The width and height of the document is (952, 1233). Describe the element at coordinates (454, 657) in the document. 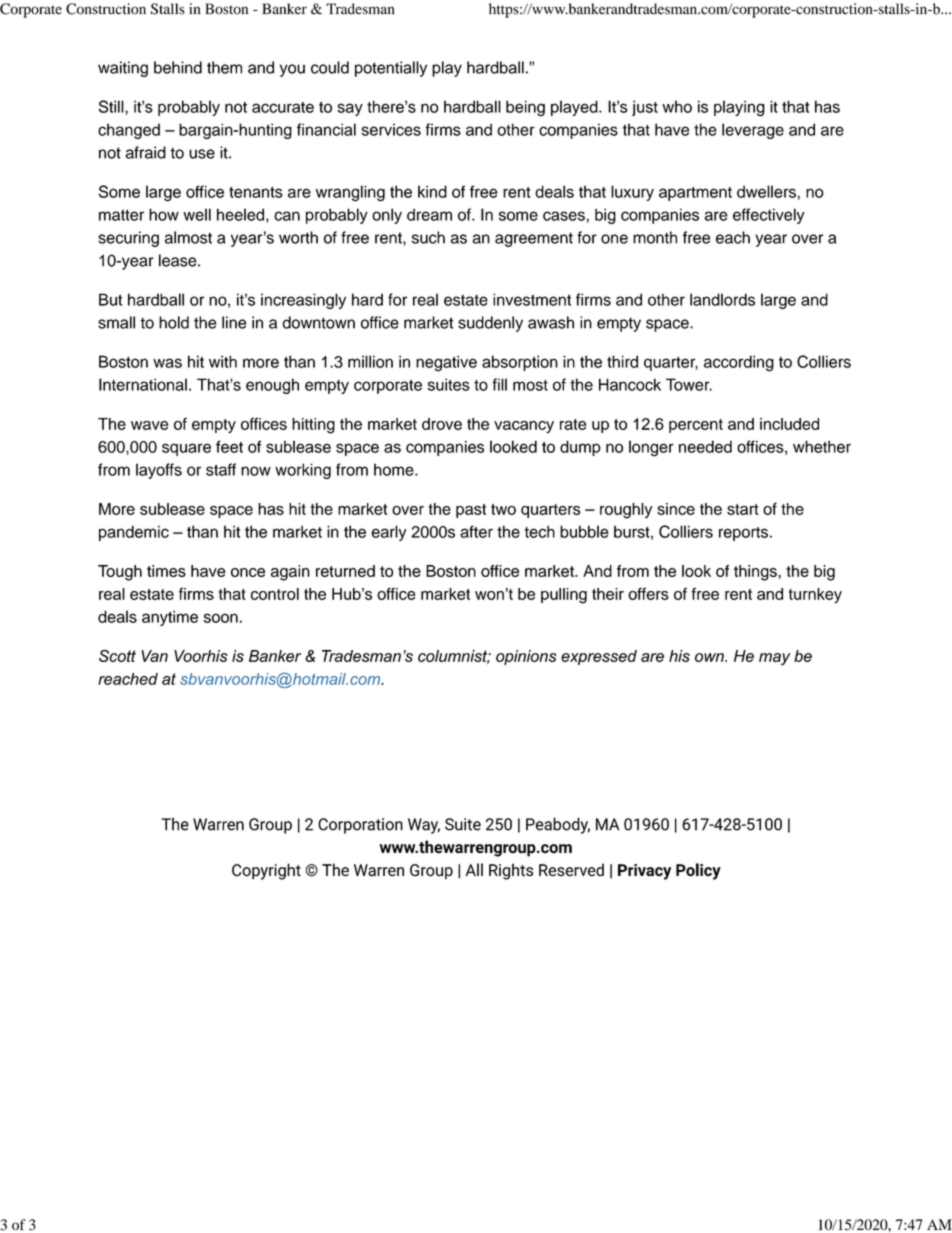

I see `columnist` at that location.
